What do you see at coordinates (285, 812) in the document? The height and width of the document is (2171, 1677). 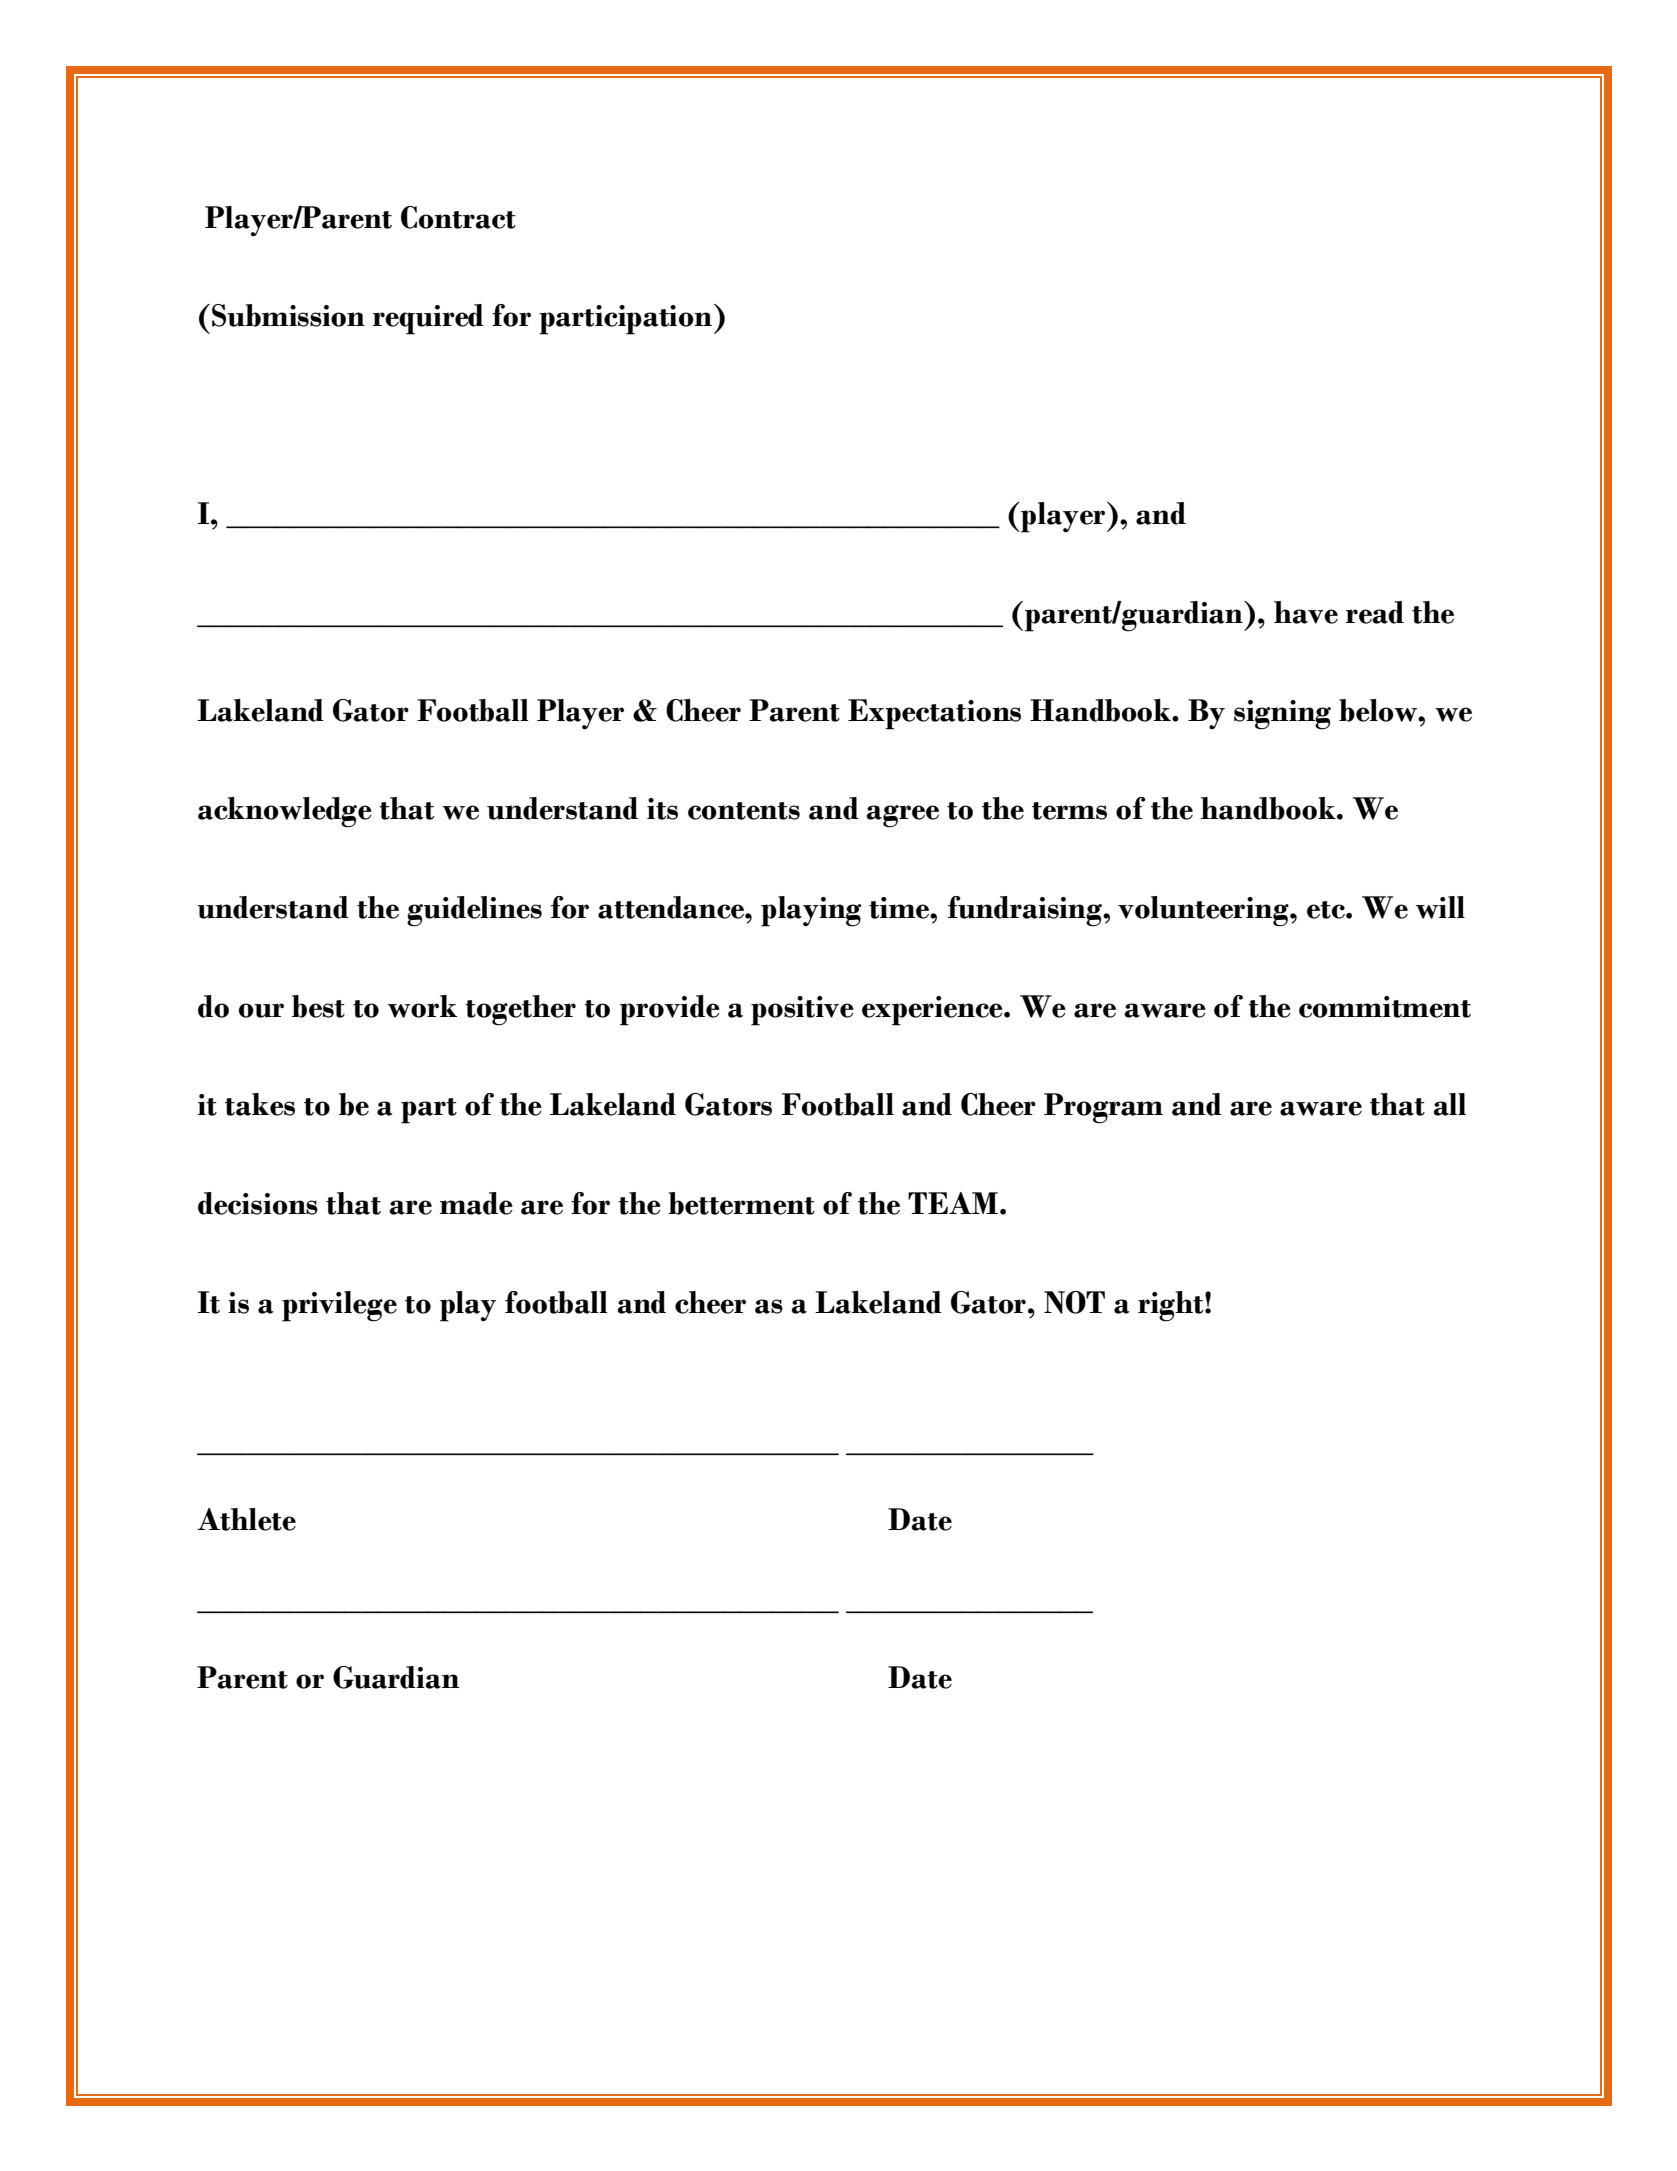 I see `acknowledge` at bounding box center [285, 812].
